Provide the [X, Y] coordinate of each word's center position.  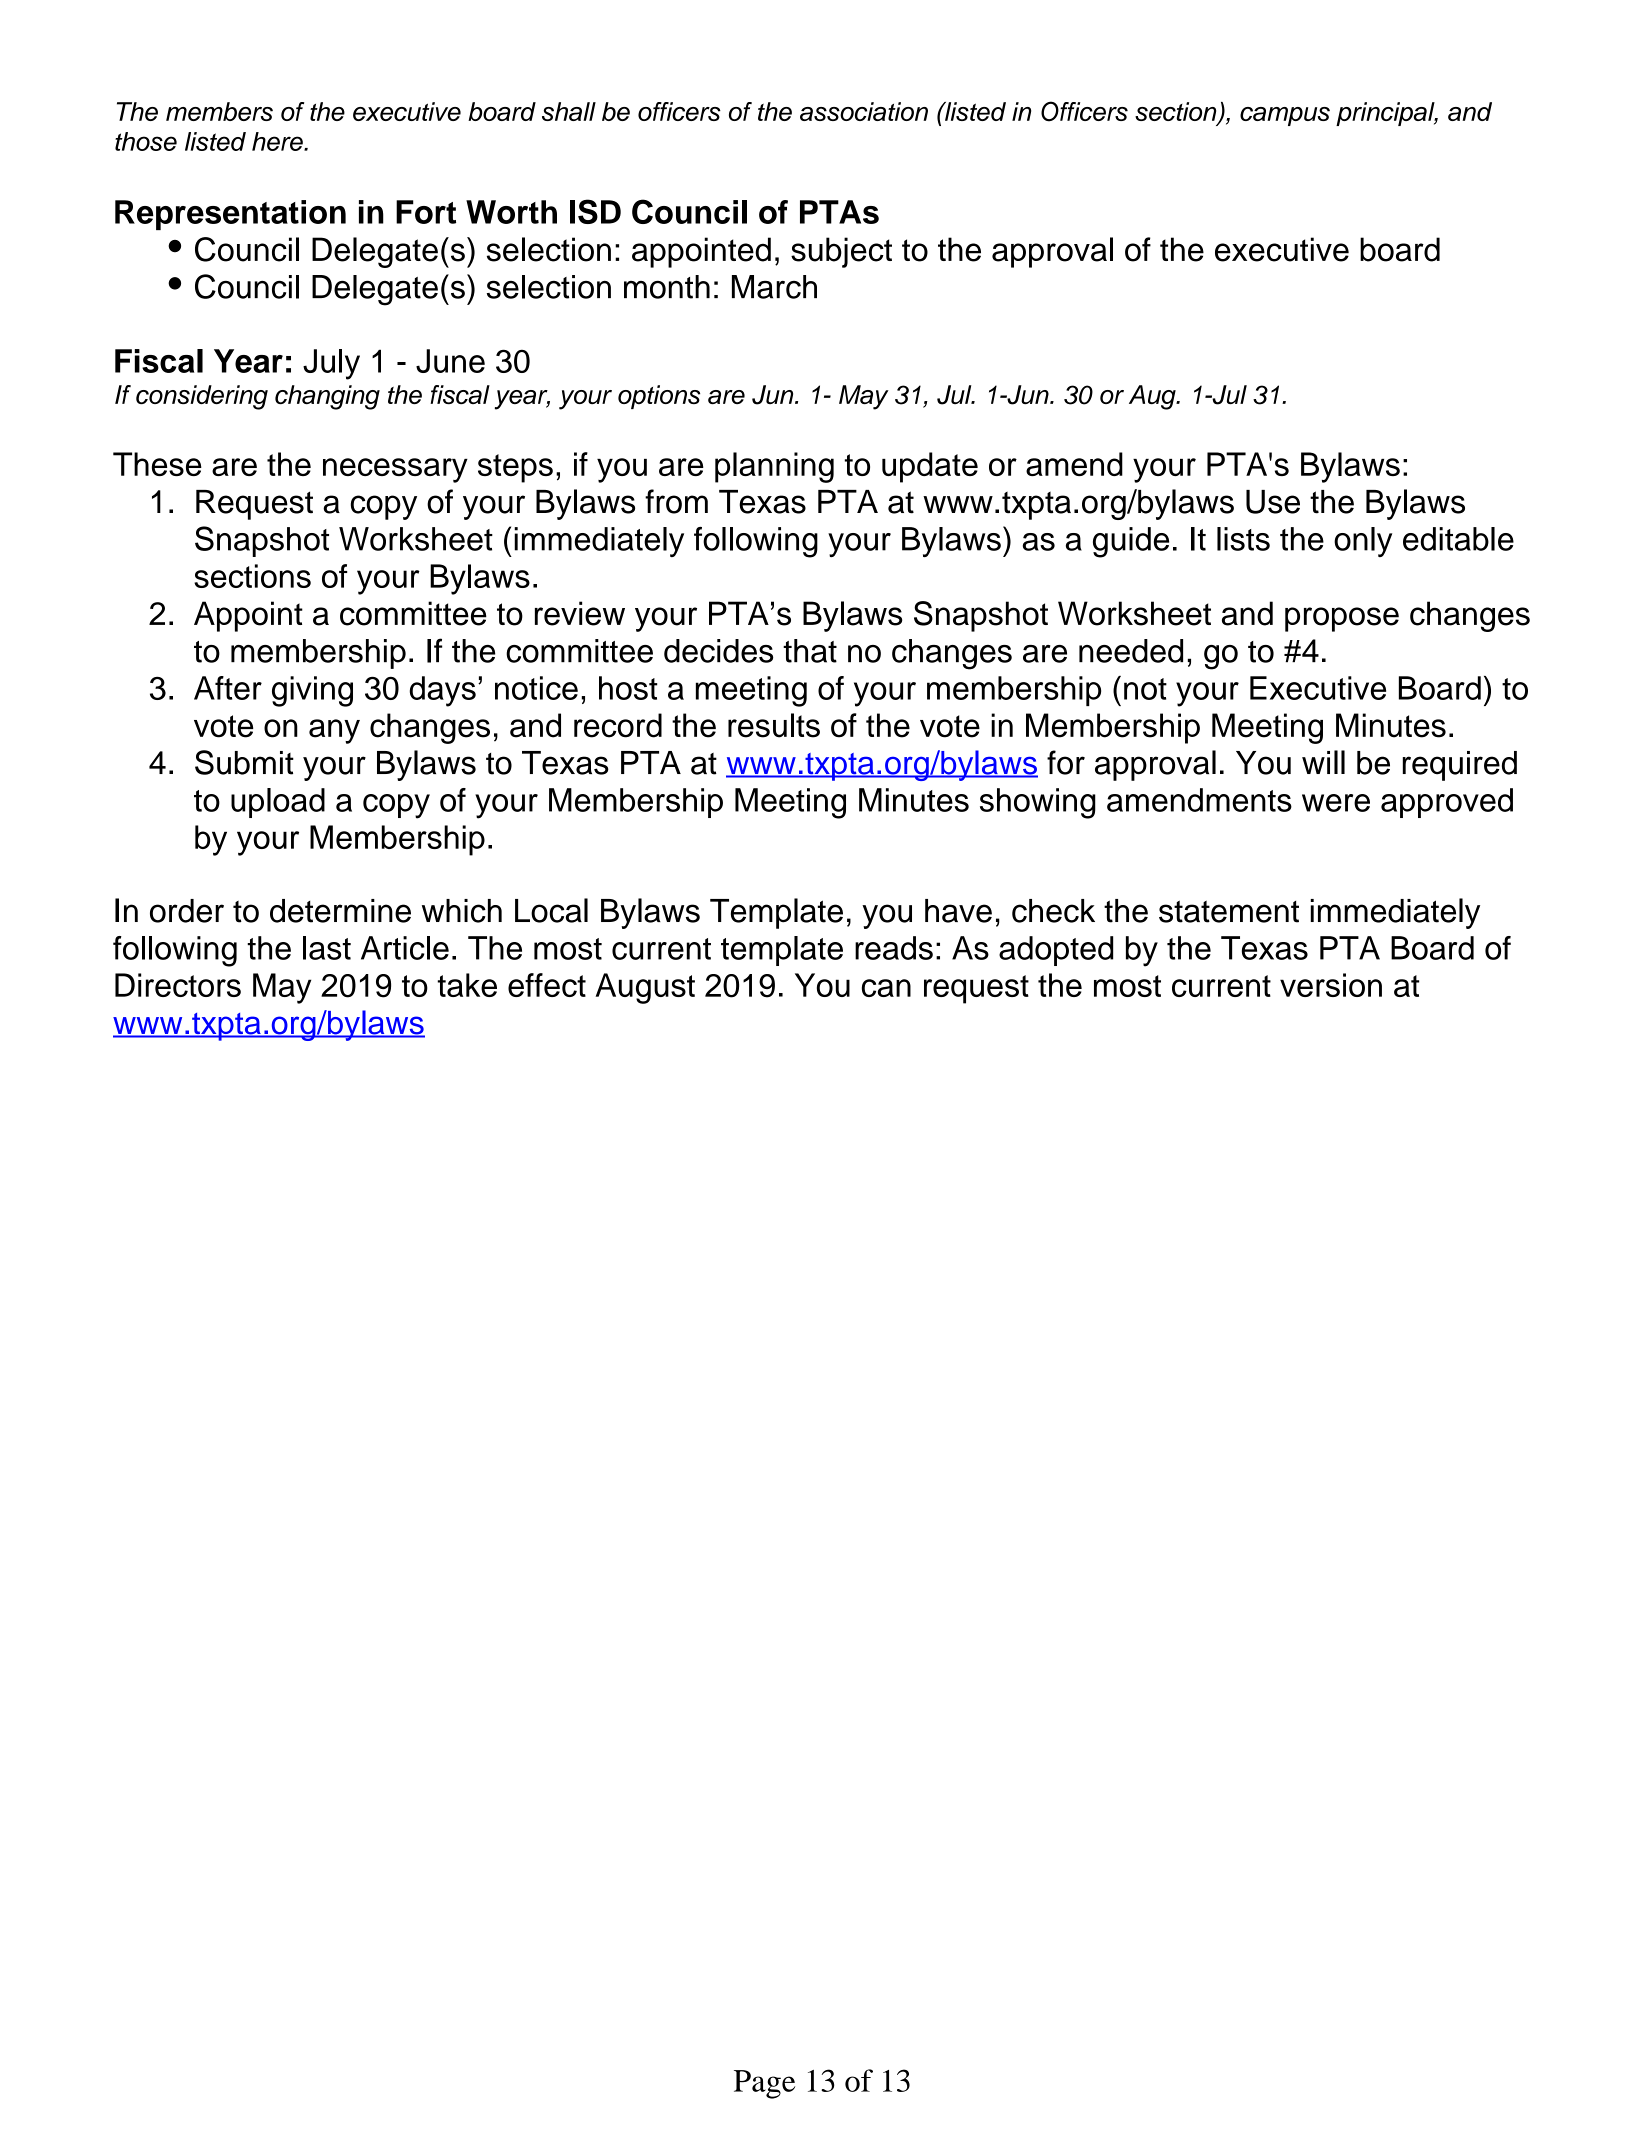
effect [547, 985]
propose [1342, 619]
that [810, 651]
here [278, 141]
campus [1285, 116]
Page [764, 2084]
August [645, 988]
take [467, 985]
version [1331, 985]
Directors [178, 985]
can [886, 988]
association [864, 111]
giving [312, 691]
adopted [1056, 951]
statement [1229, 911]
